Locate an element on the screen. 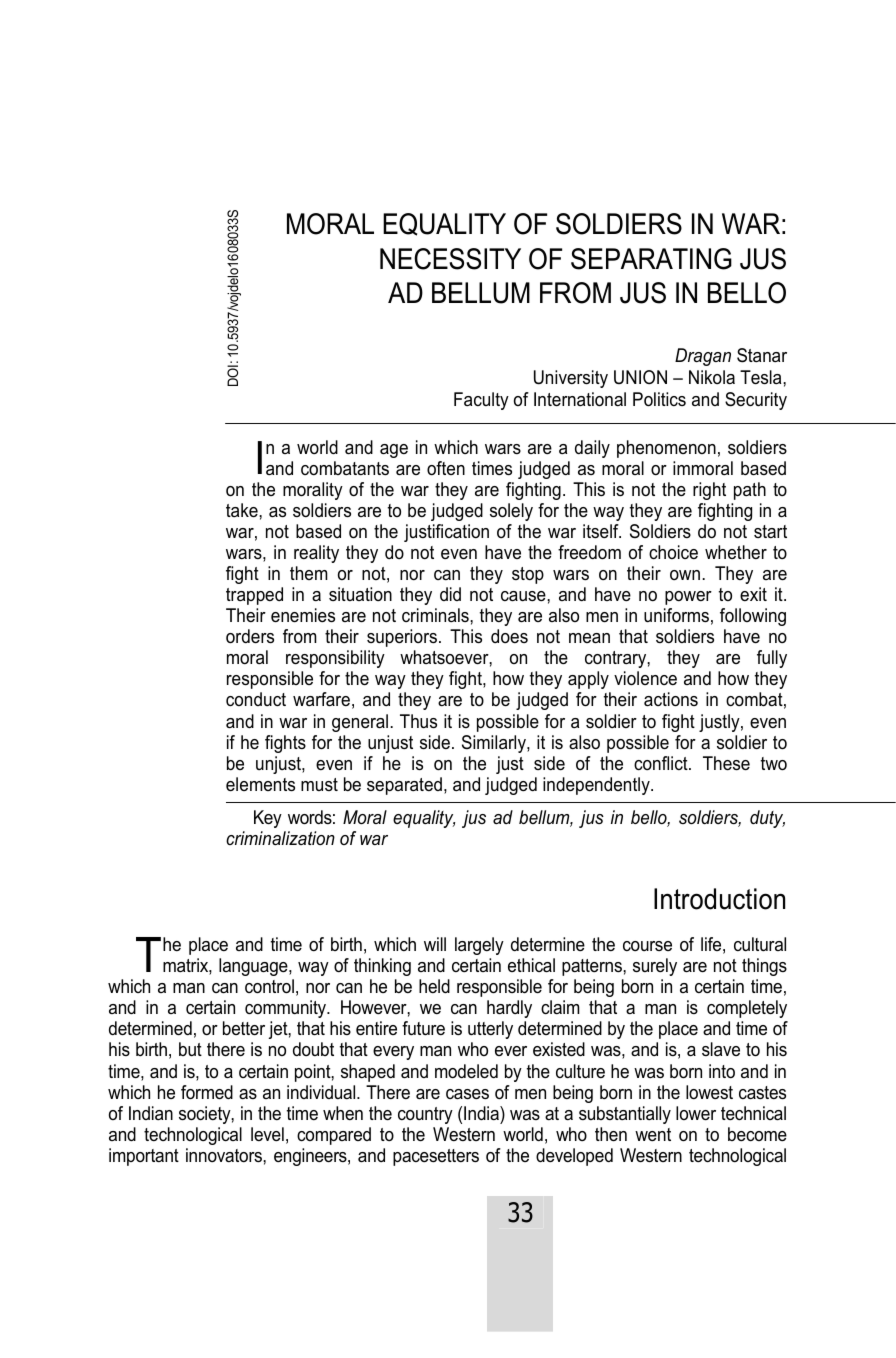 Image resolution: width=896 pixels, height=1358 pixels. Thus is located at coordinates (418, 721).
